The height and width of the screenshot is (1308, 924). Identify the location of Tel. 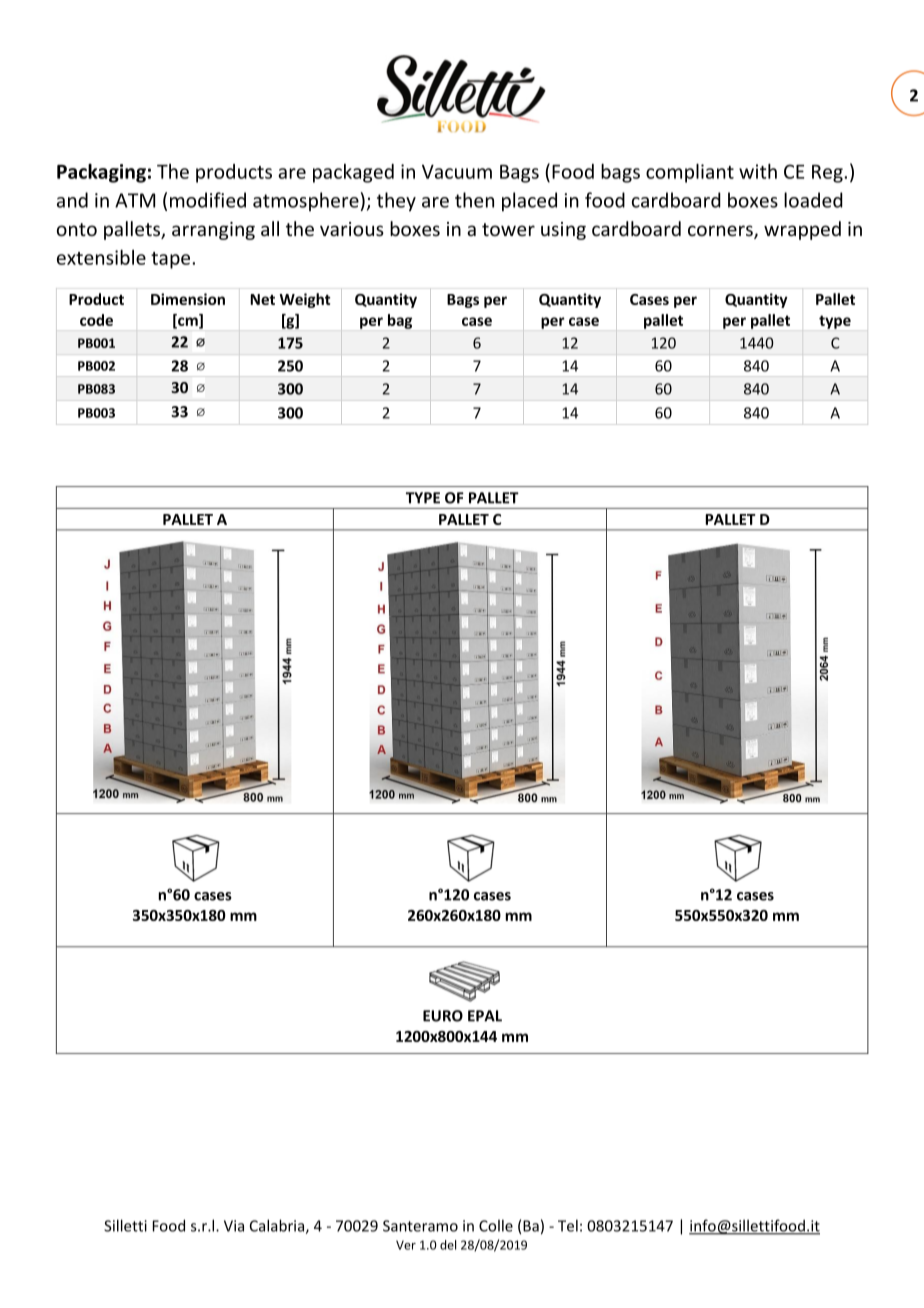
(568, 1225).
